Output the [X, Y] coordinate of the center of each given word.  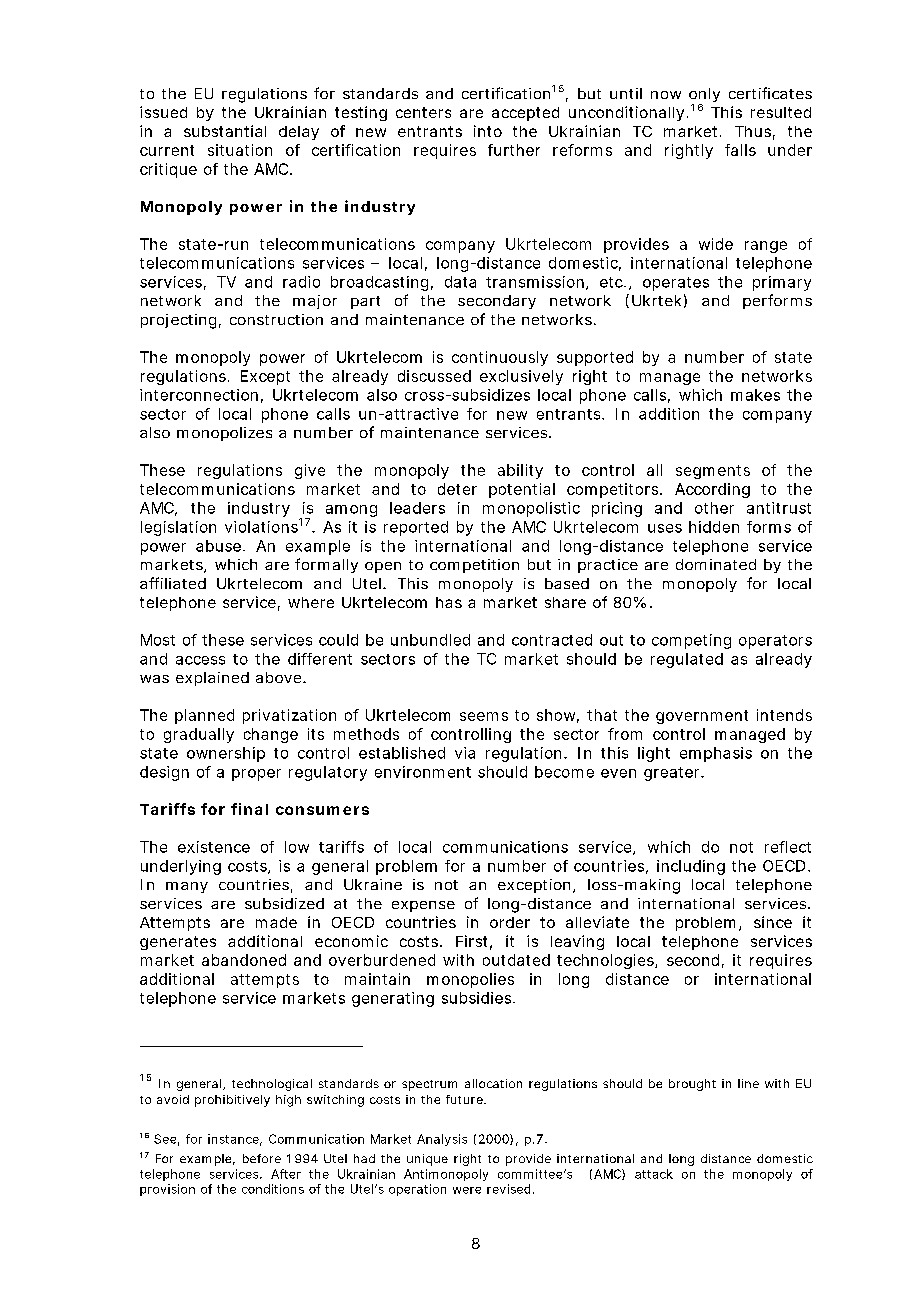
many [187, 887]
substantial [225, 131]
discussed [434, 376]
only [704, 96]
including [691, 867]
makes [755, 395]
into [488, 131]
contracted [552, 640]
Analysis [442, 1140]
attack [654, 1174]
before [262, 1158]
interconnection [199, 395]
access [200, 660]
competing [691, 641]
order [510, 922]
